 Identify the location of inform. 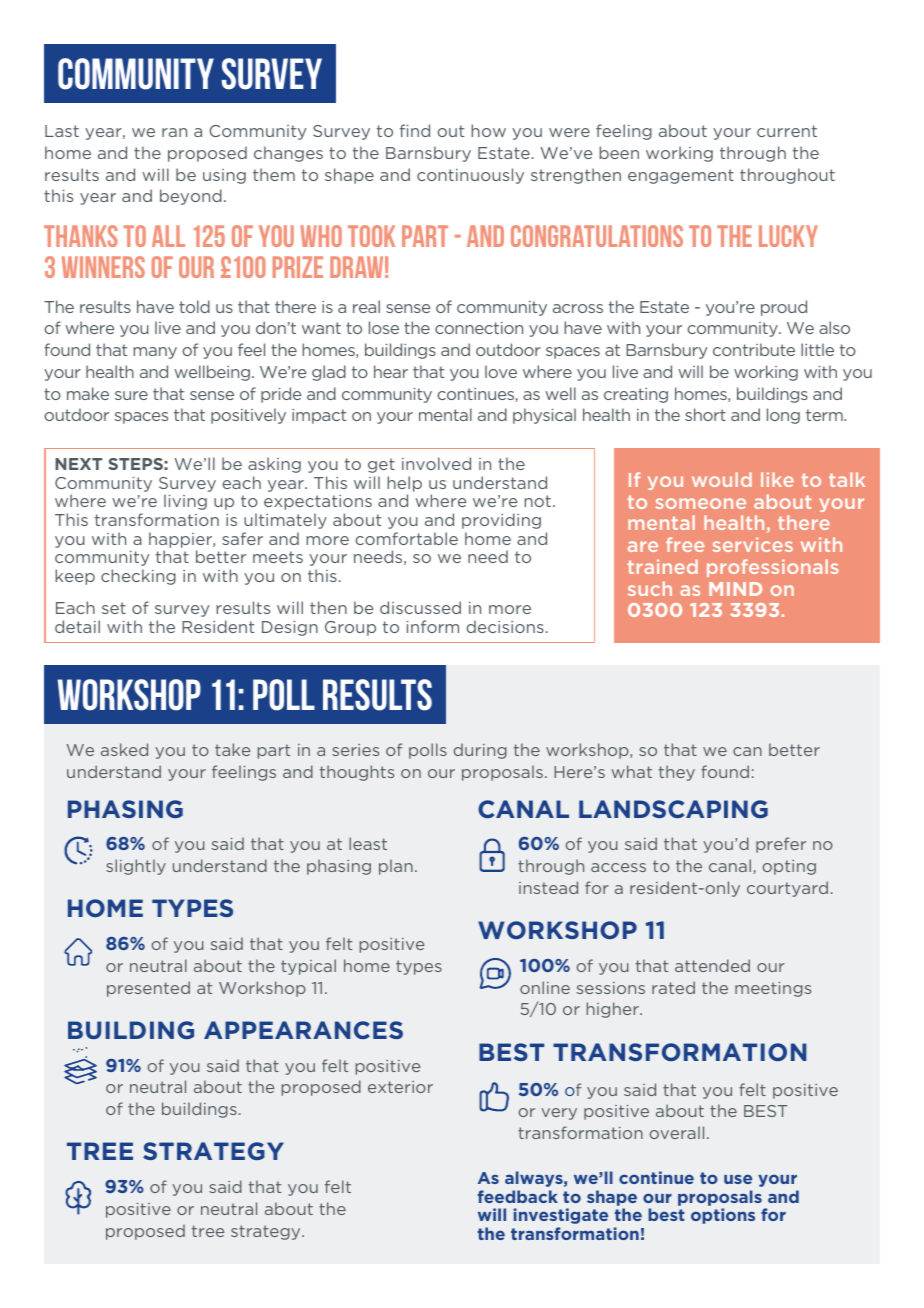
(433, 626).
